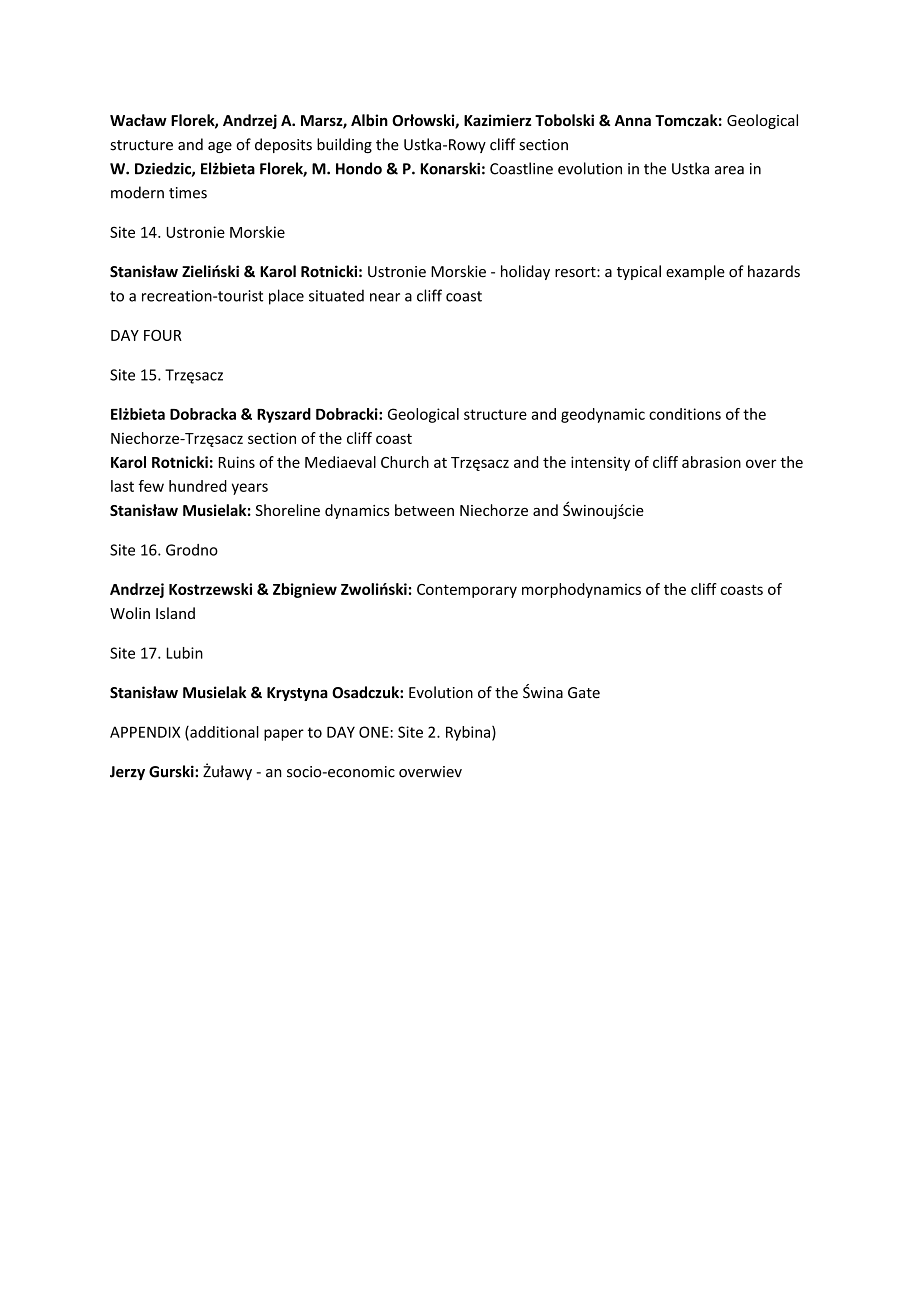 This screenshot has width=924, height=1308. I want to click on between, so click(424, 510).
